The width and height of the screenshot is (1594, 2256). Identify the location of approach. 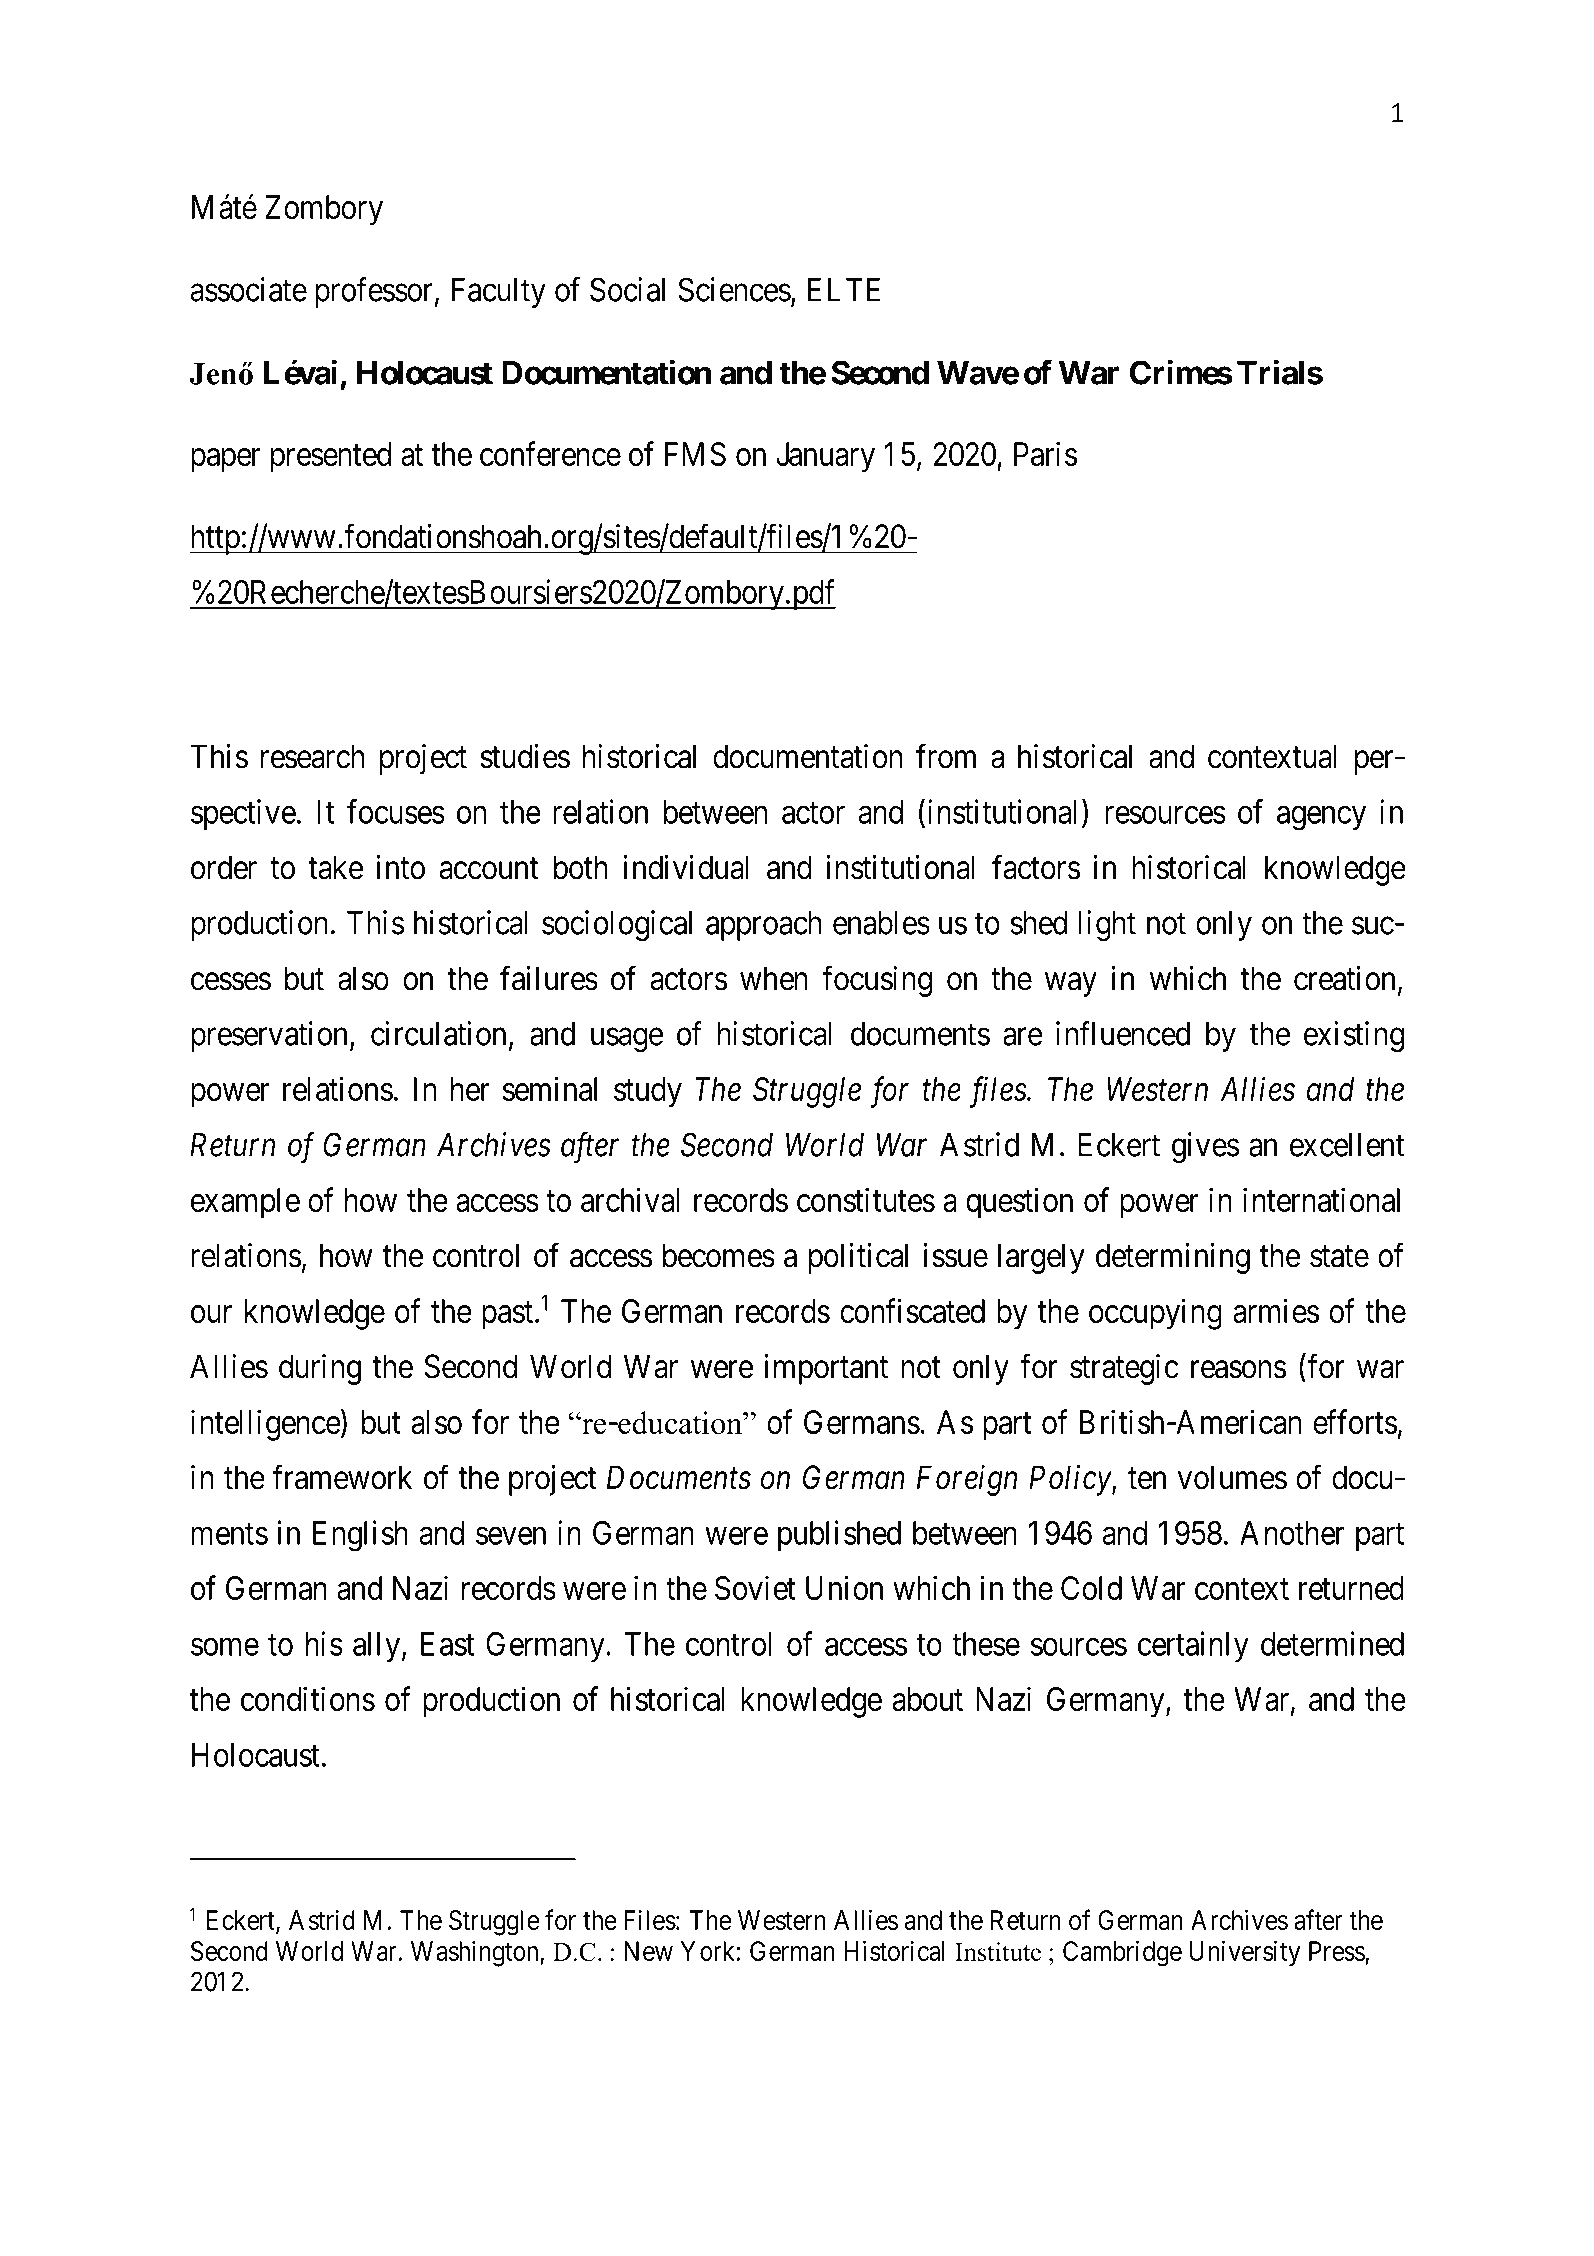
(763, 926).
